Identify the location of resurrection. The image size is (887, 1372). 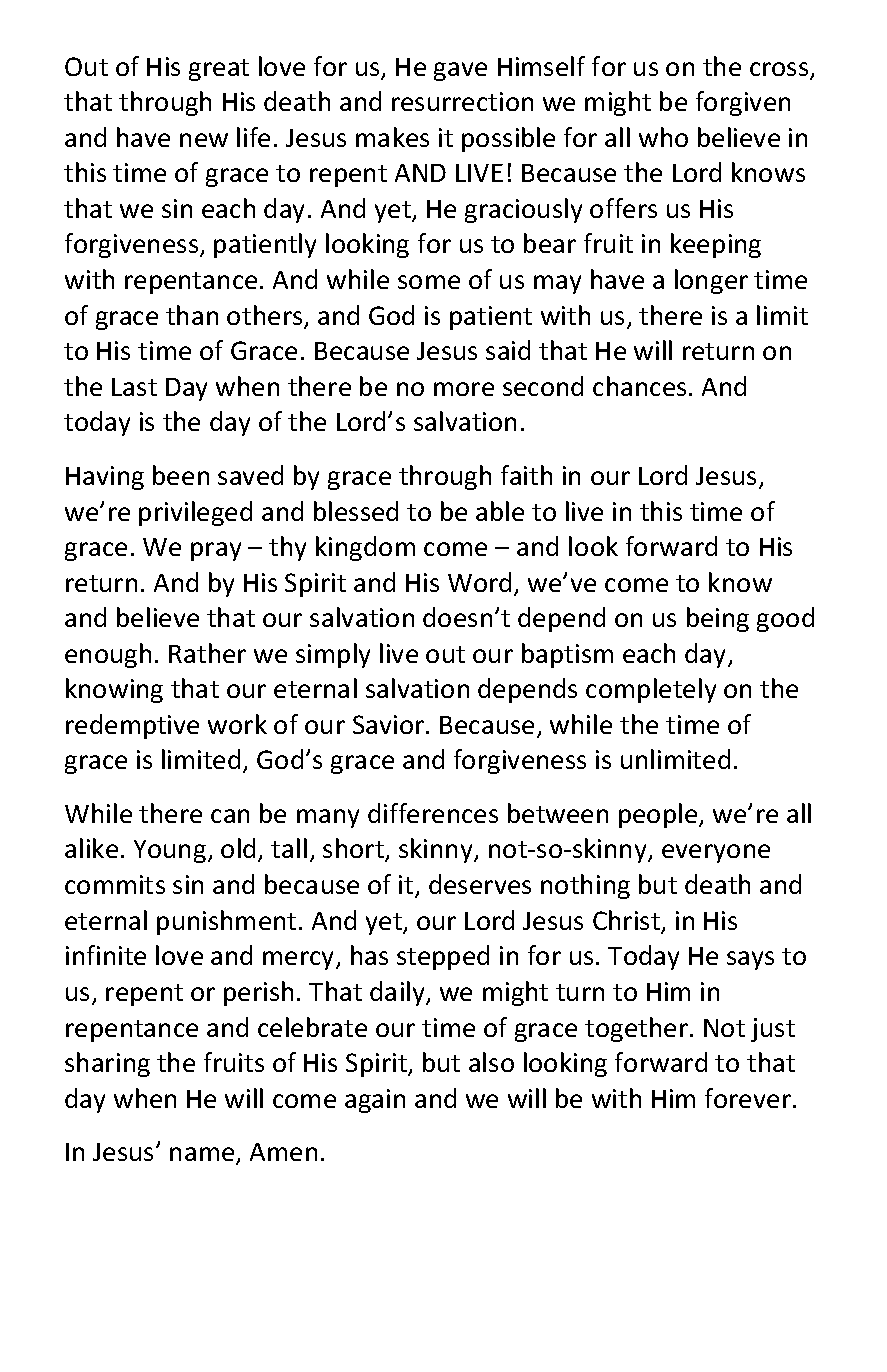
(462, 101).
